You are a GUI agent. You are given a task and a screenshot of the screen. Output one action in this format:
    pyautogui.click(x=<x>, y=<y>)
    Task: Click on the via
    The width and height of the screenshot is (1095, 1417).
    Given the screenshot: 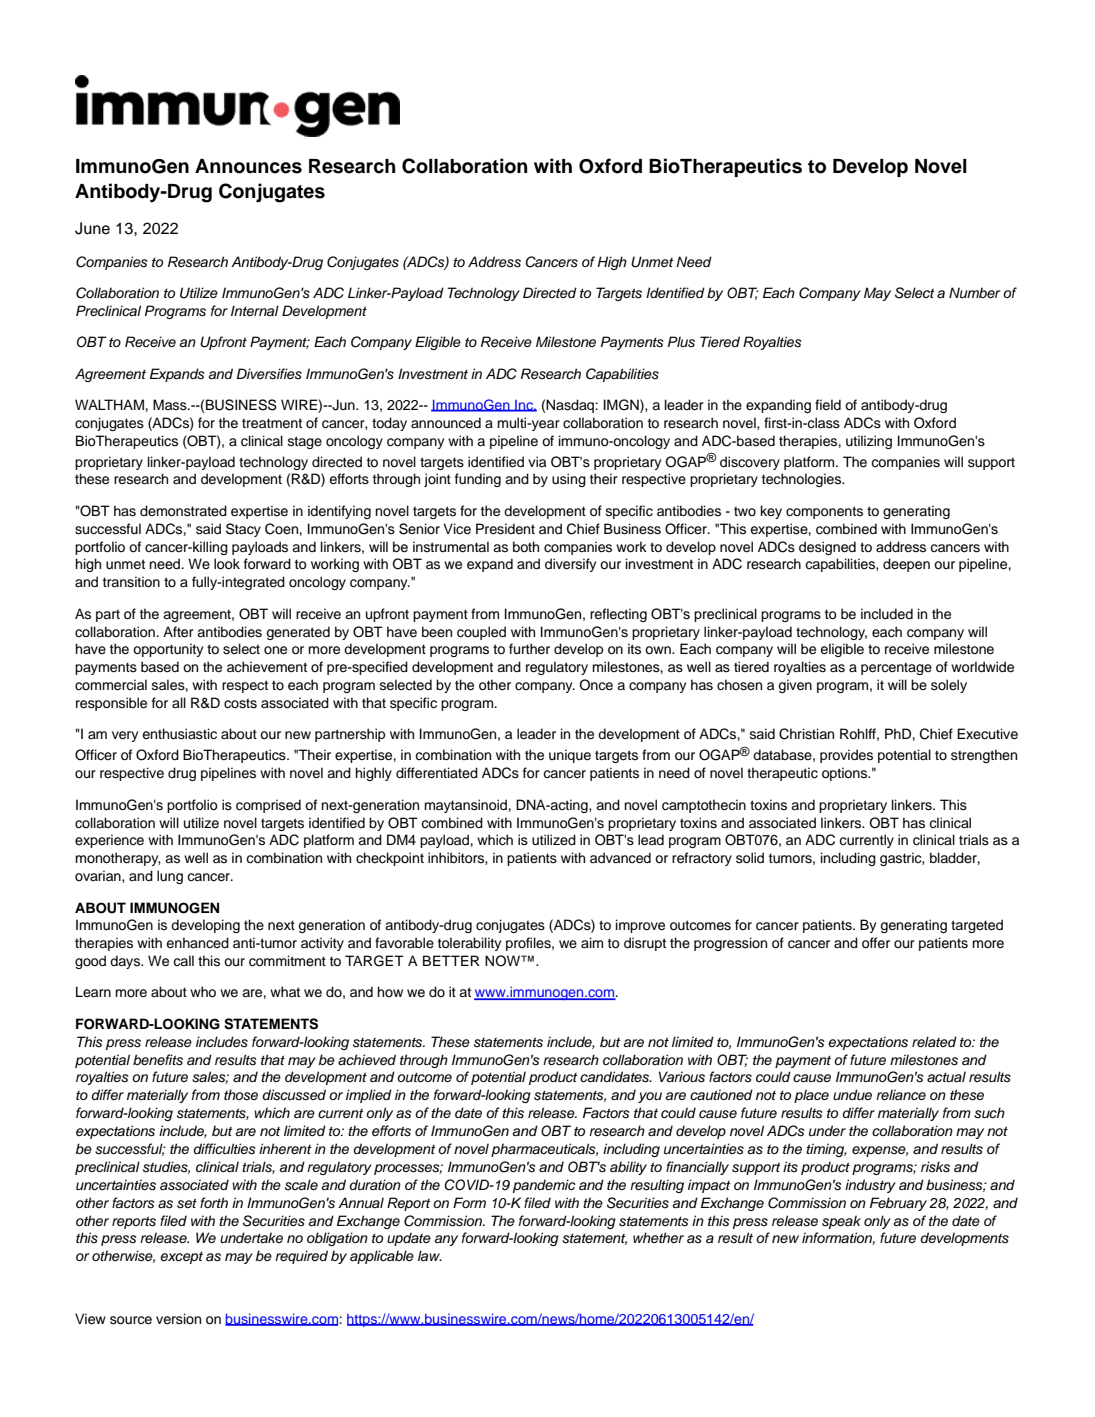 What is the action you would take?
    pyautogui.click(x=537, y=461)
